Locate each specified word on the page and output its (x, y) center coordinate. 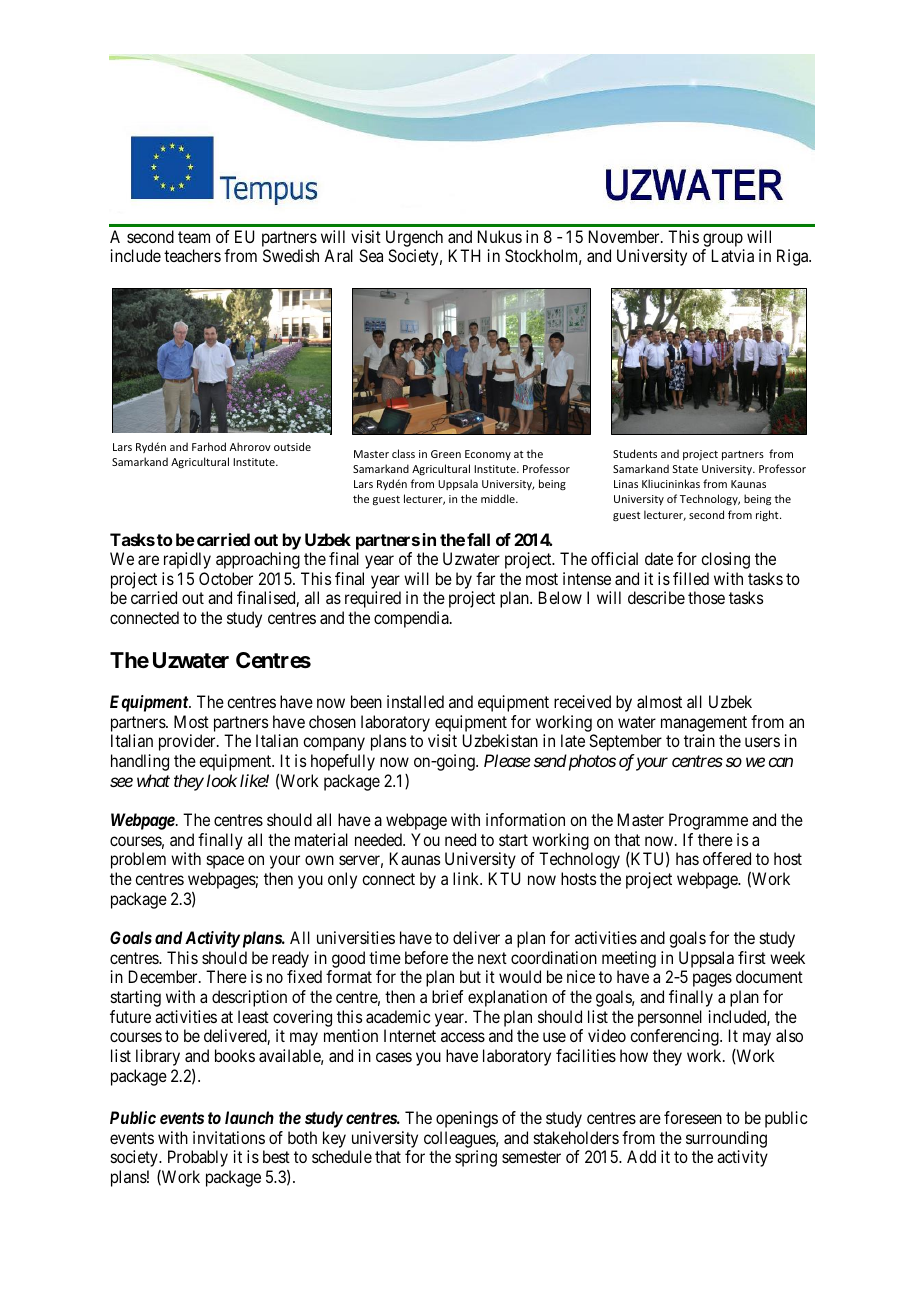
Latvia (733, 255)
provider (188, 742)
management (704, 724)
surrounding (726, 1139)
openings (467, 1119)
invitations (229, 1137)
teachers (192, 255)
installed (415, 701)
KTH (464, 255)
